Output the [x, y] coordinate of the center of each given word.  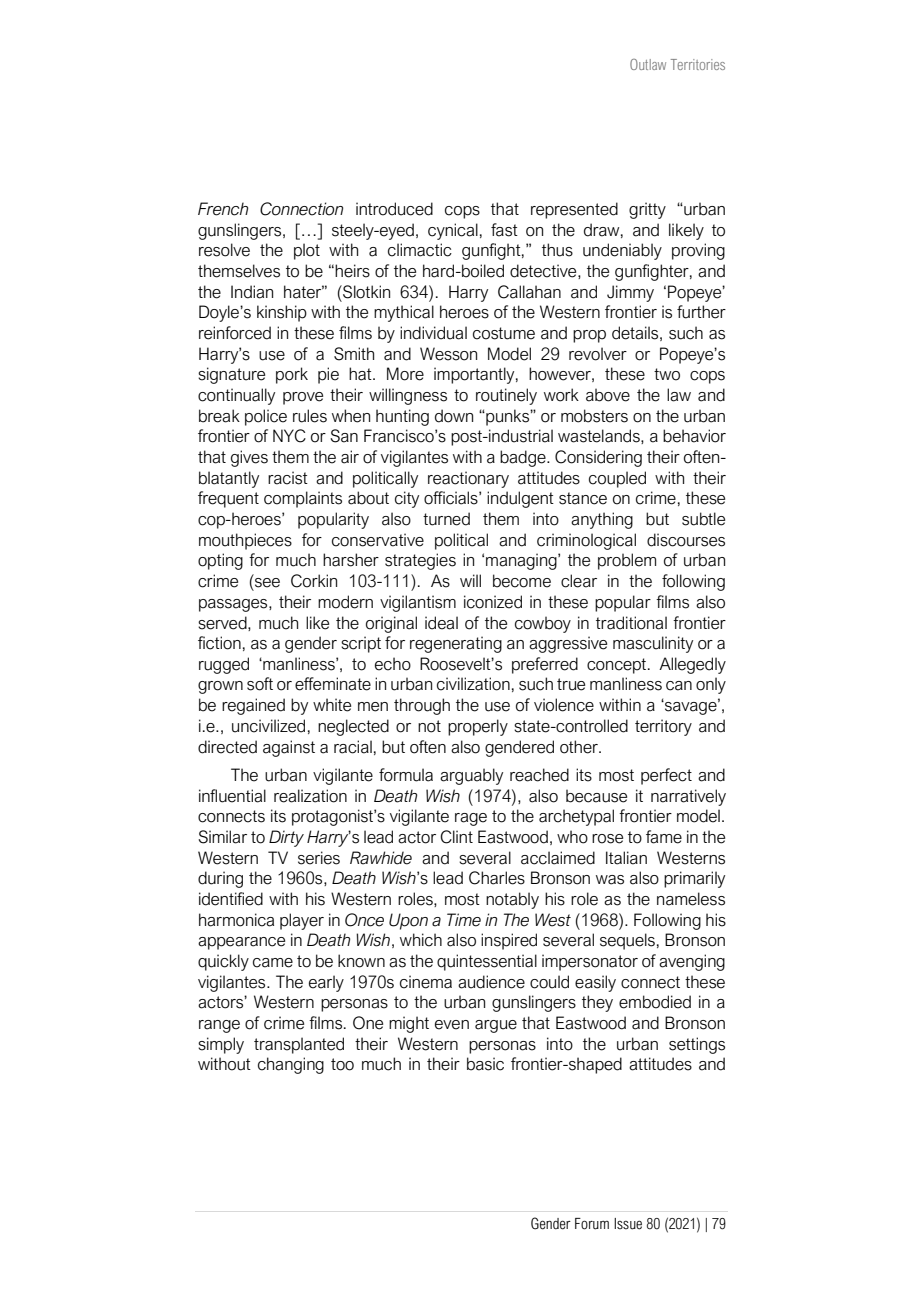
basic [485, 1064]
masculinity [653, 644]
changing [291, 1065]
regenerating [456, 644]
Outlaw [648, 64]
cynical [453, 231]
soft [260, 684]
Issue [628, 1224]
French [223, 209]
